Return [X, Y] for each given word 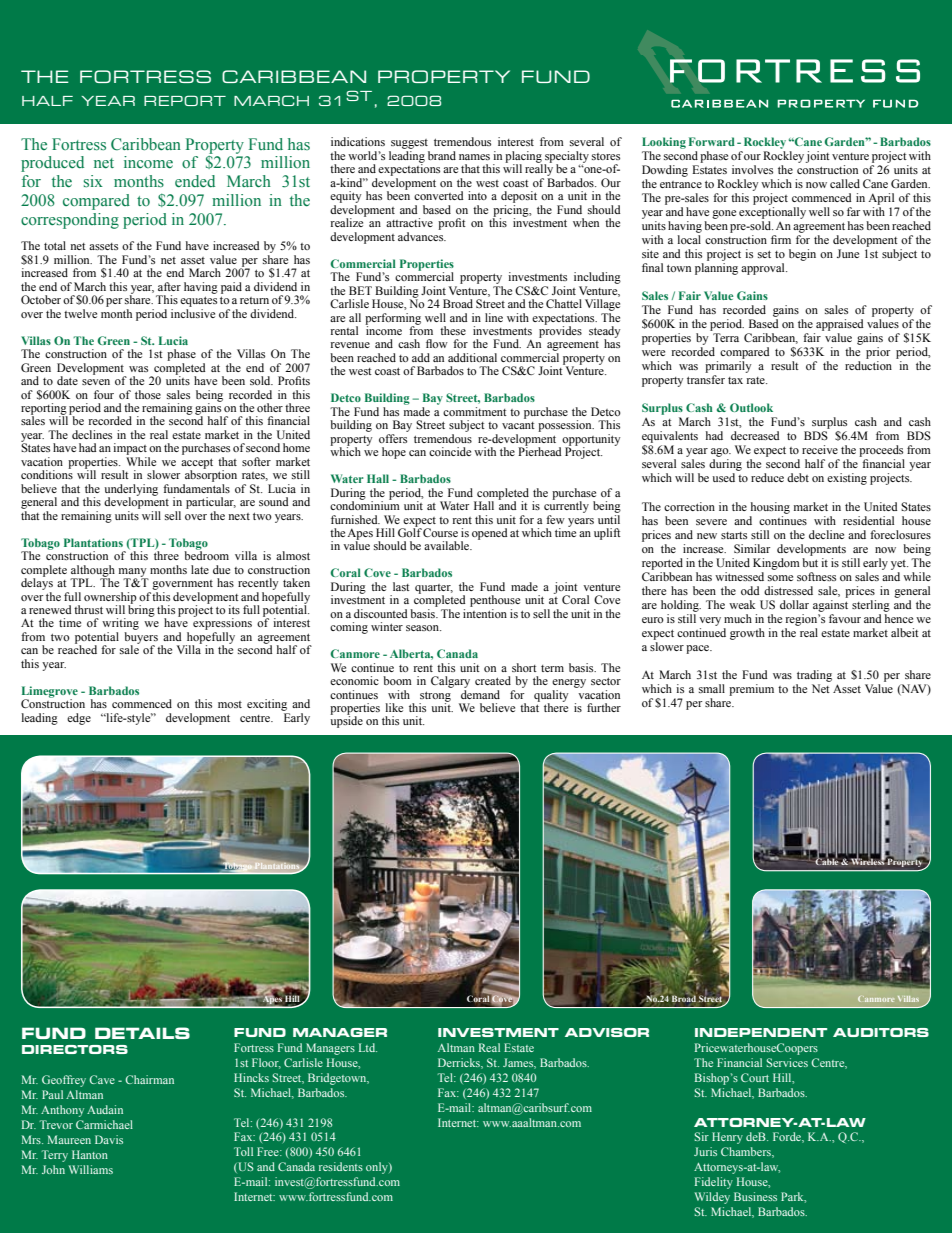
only [378, 1168]
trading [814, 676]
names [474, 157]
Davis [109, 1139]
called [845, 183]
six [93, 181]
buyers [141, 639]
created [493, 680]
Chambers [747, 1152]
